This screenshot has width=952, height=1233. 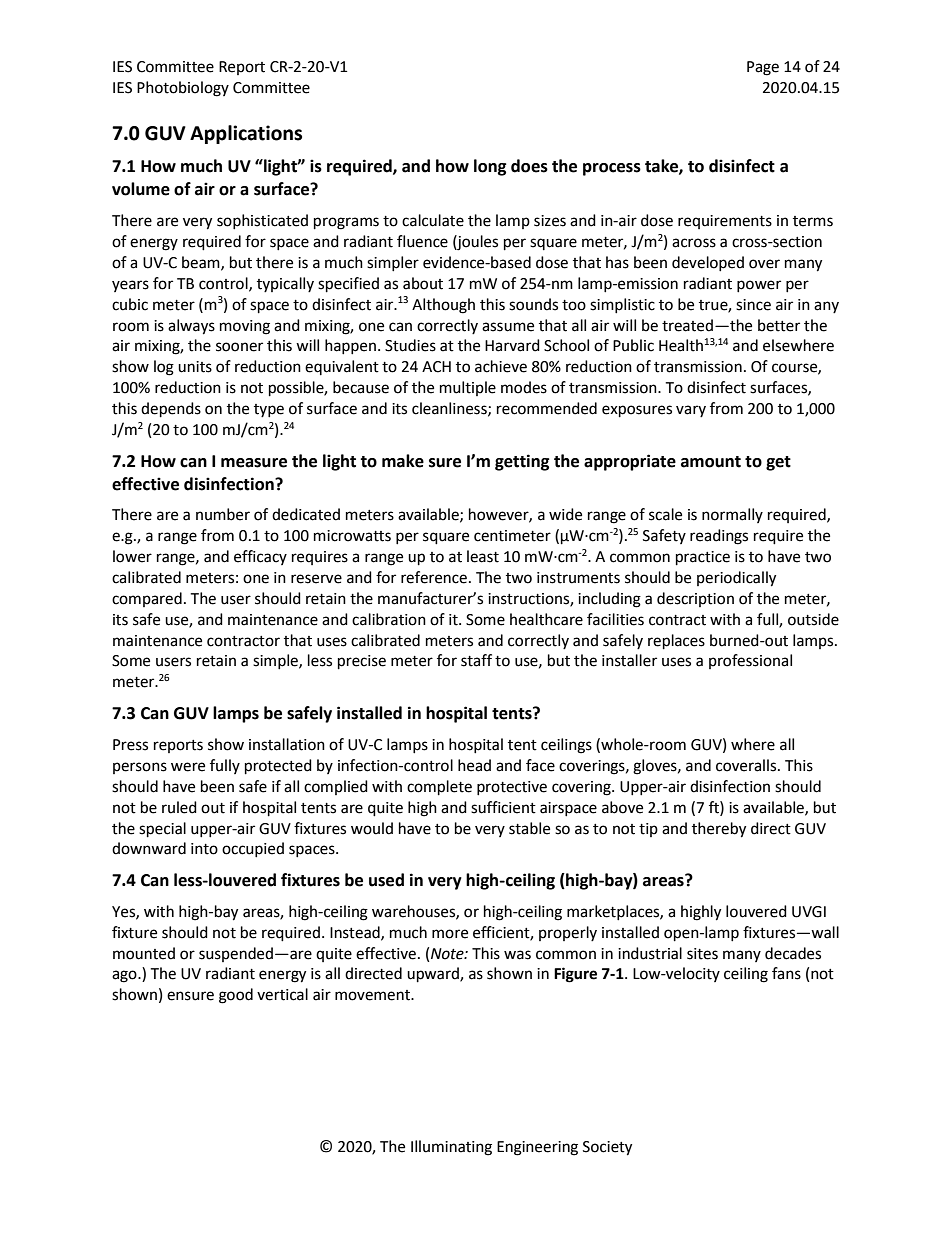 I want to click on were, so click(x=188, y=767).
